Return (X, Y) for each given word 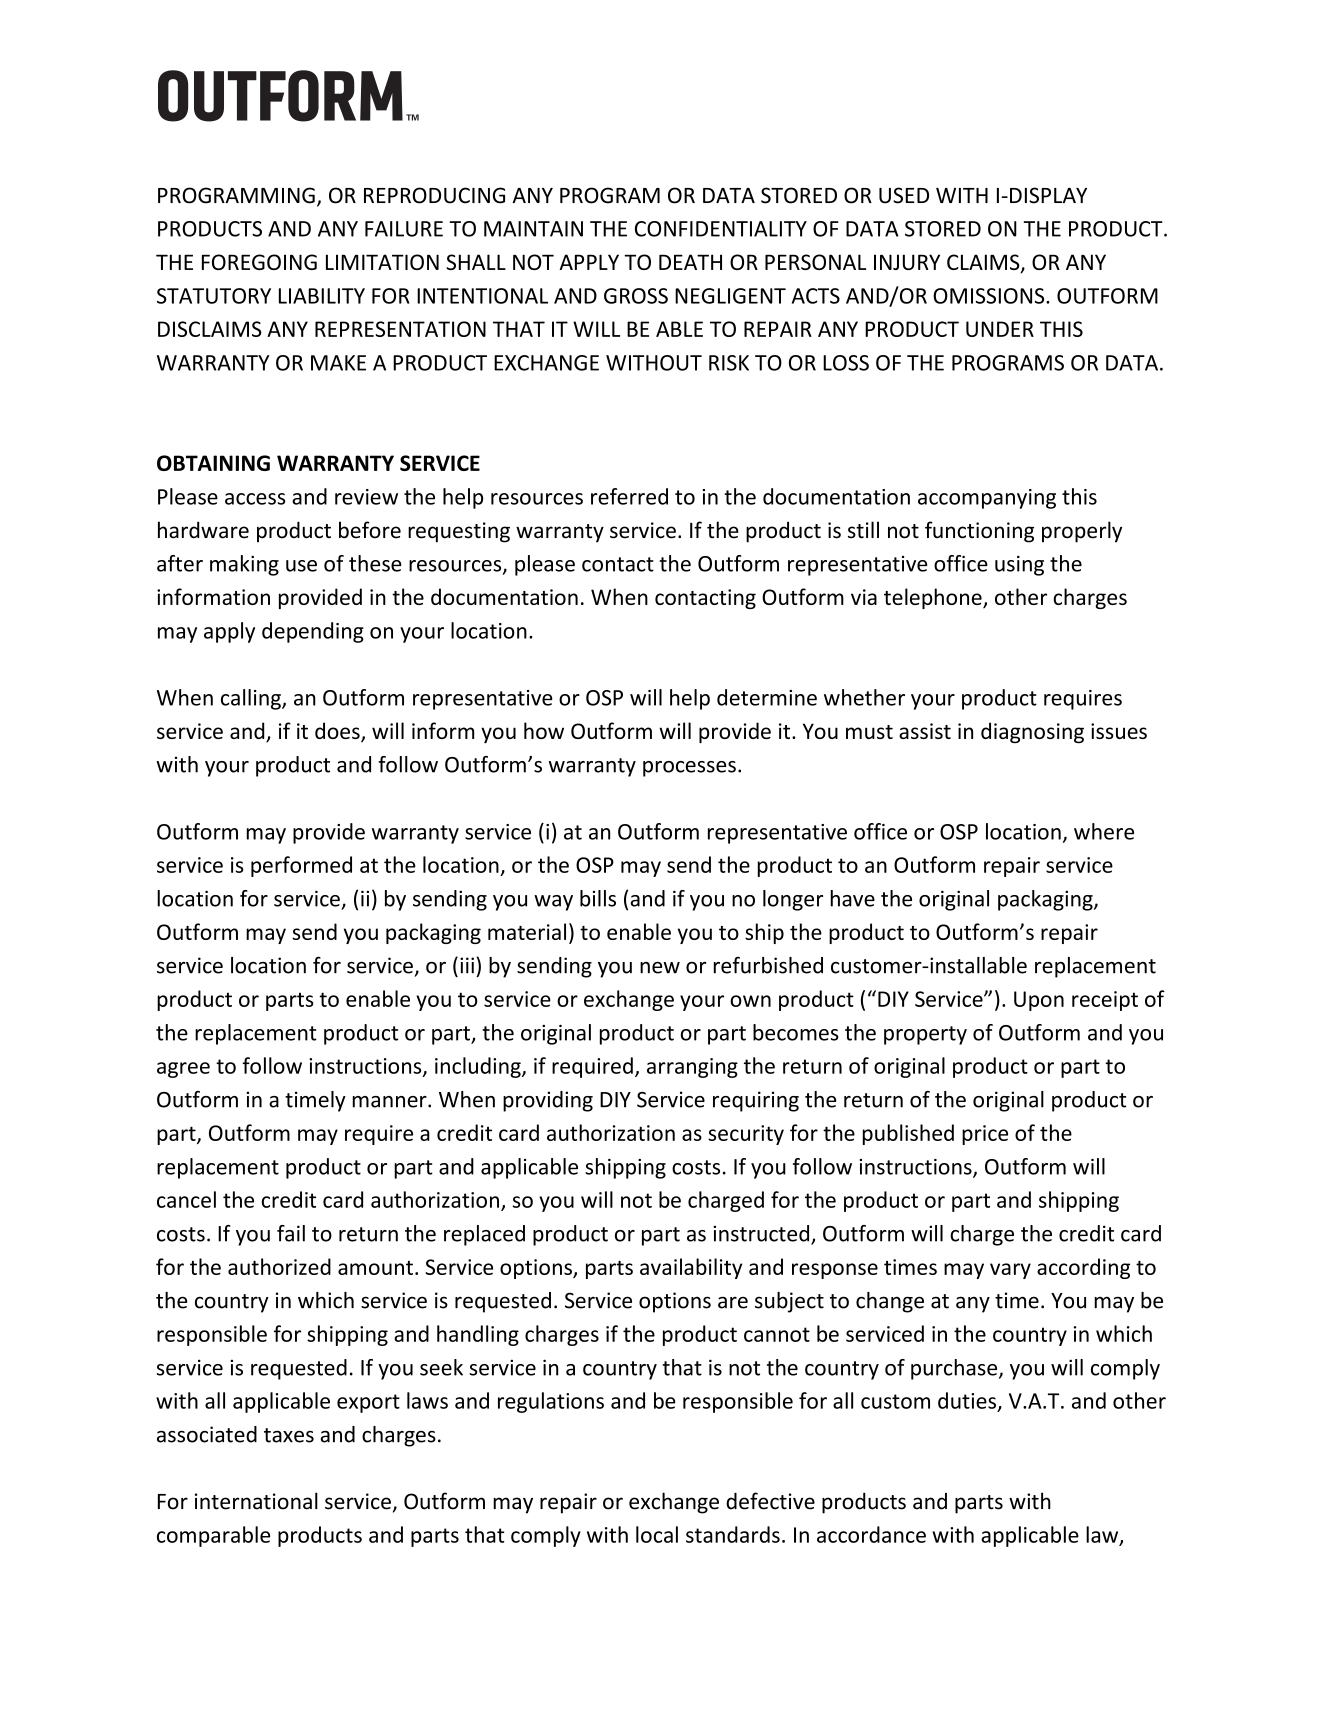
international (256, 1501)
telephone (934, 598)
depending (313, 632)
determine (767, 697)
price (985, 1135)
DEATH (690, 262)
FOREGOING (259, 262)
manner (391, 1102)
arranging (692, 1068)
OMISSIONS (990, 296)
